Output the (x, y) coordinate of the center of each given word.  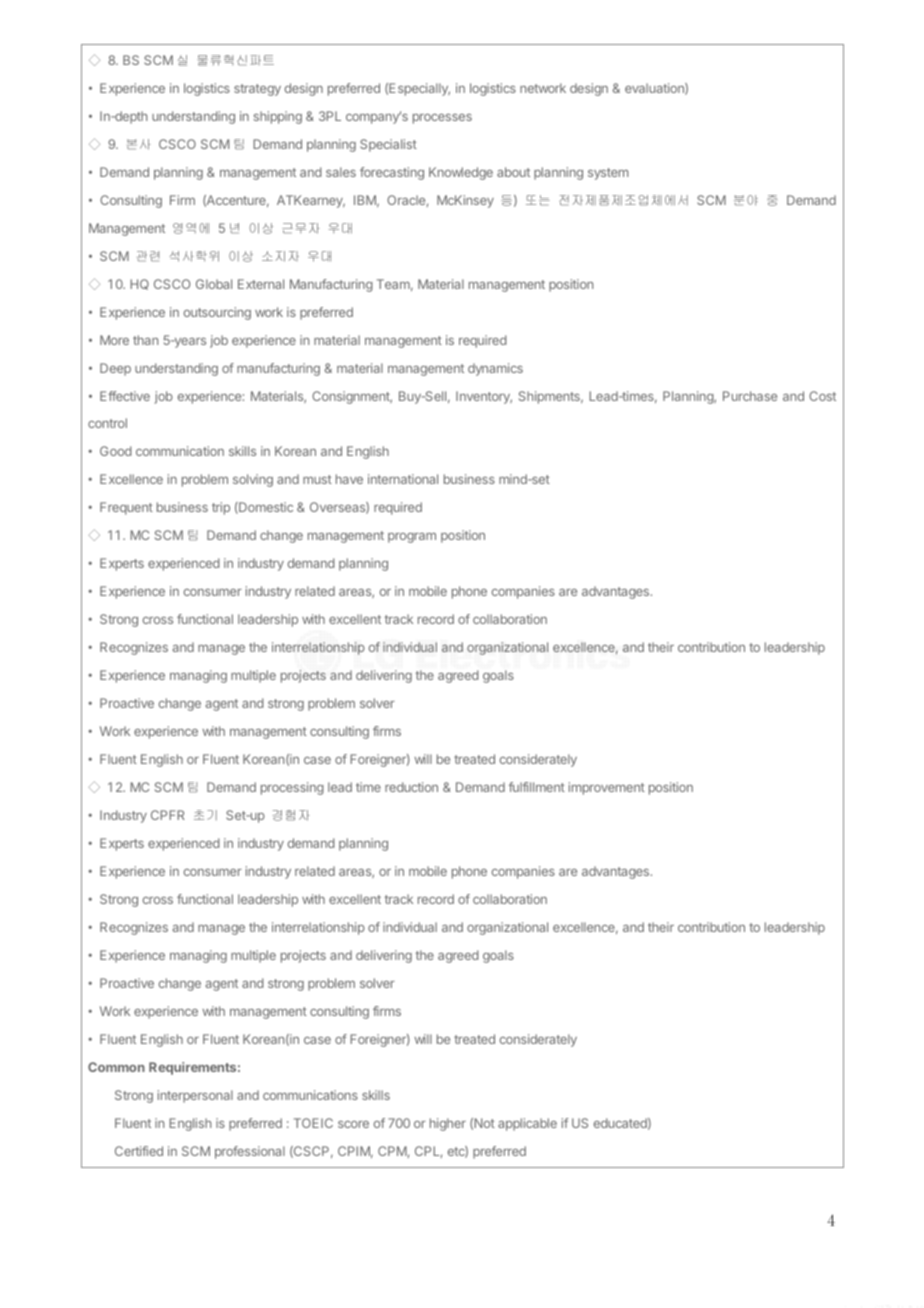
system (608, 174)
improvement (607, 788)
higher (448, 1124)
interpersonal (195, 1096)
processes (442, 119)
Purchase (750, 396)
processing (292, 788)
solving (253, 480)
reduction (411, 787)
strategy (257, 90)
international (403, 479)
